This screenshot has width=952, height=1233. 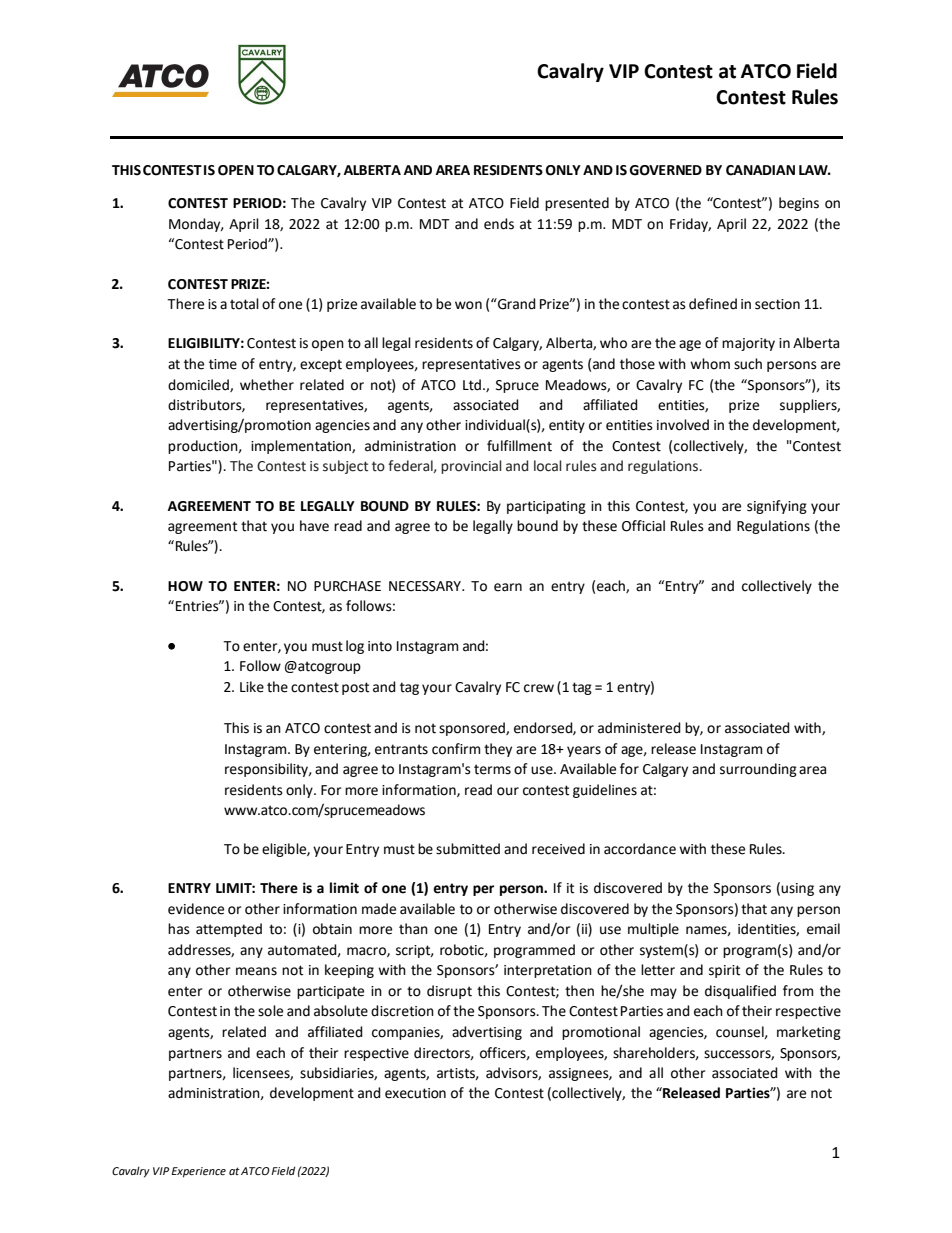 I want to click on Experience, so click(x=199, y=1172).
